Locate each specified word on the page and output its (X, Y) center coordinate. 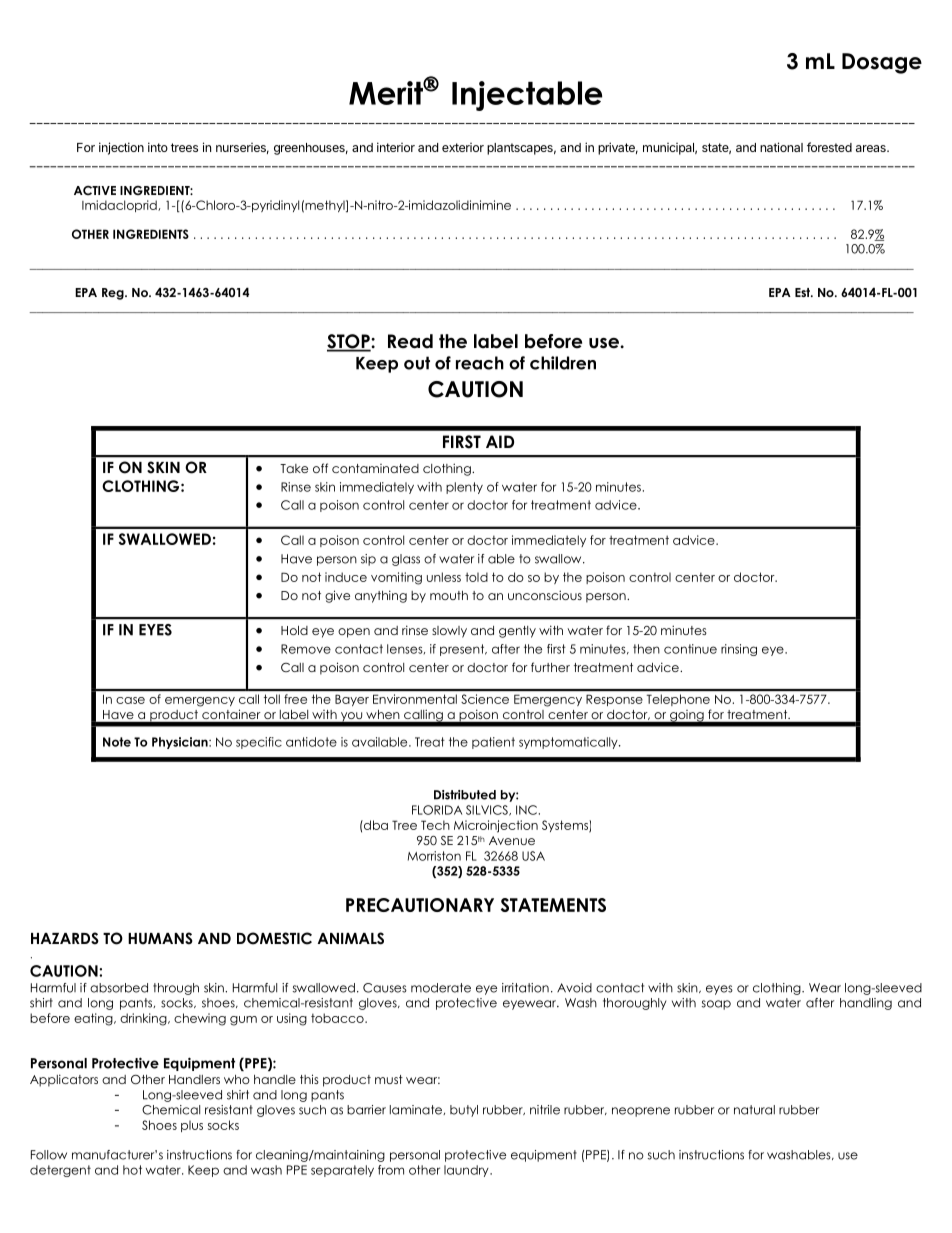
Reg (114, 294)
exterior (463, 147)
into (158, 147)
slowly (449, 632)
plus (192, 1126)
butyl (464, 1111)
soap (716, 1005)
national (781, 147)
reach (480, 363)
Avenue (512, 840)
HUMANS (160, 938)
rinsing (739, 650)
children (563, 363)
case (130, 700)
